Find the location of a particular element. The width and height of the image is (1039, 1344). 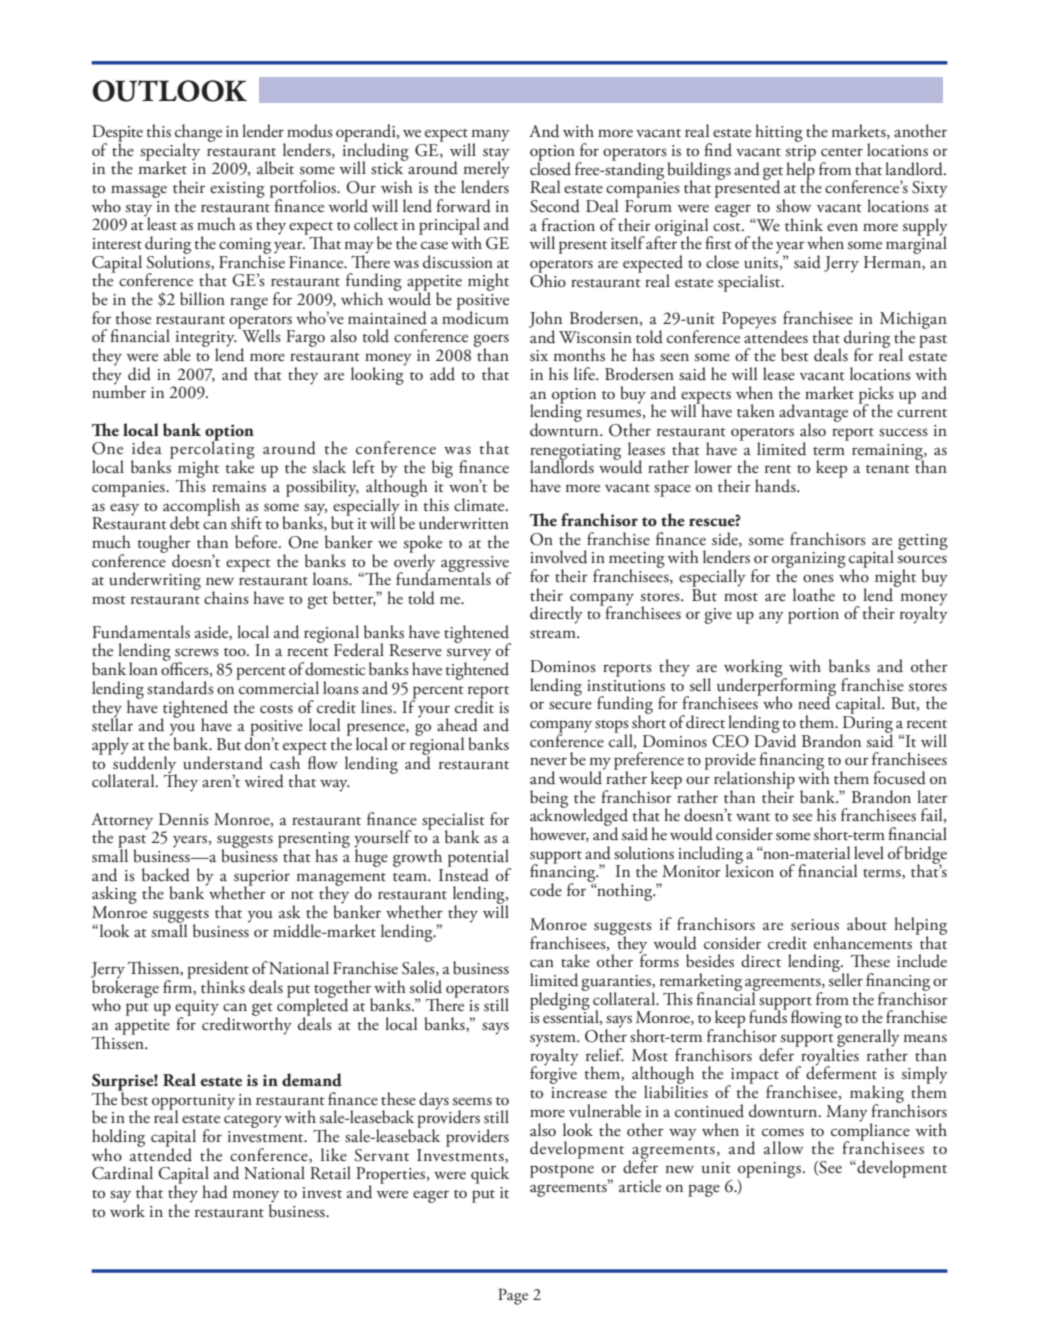

attended is located at coordinates (161, 1153).
